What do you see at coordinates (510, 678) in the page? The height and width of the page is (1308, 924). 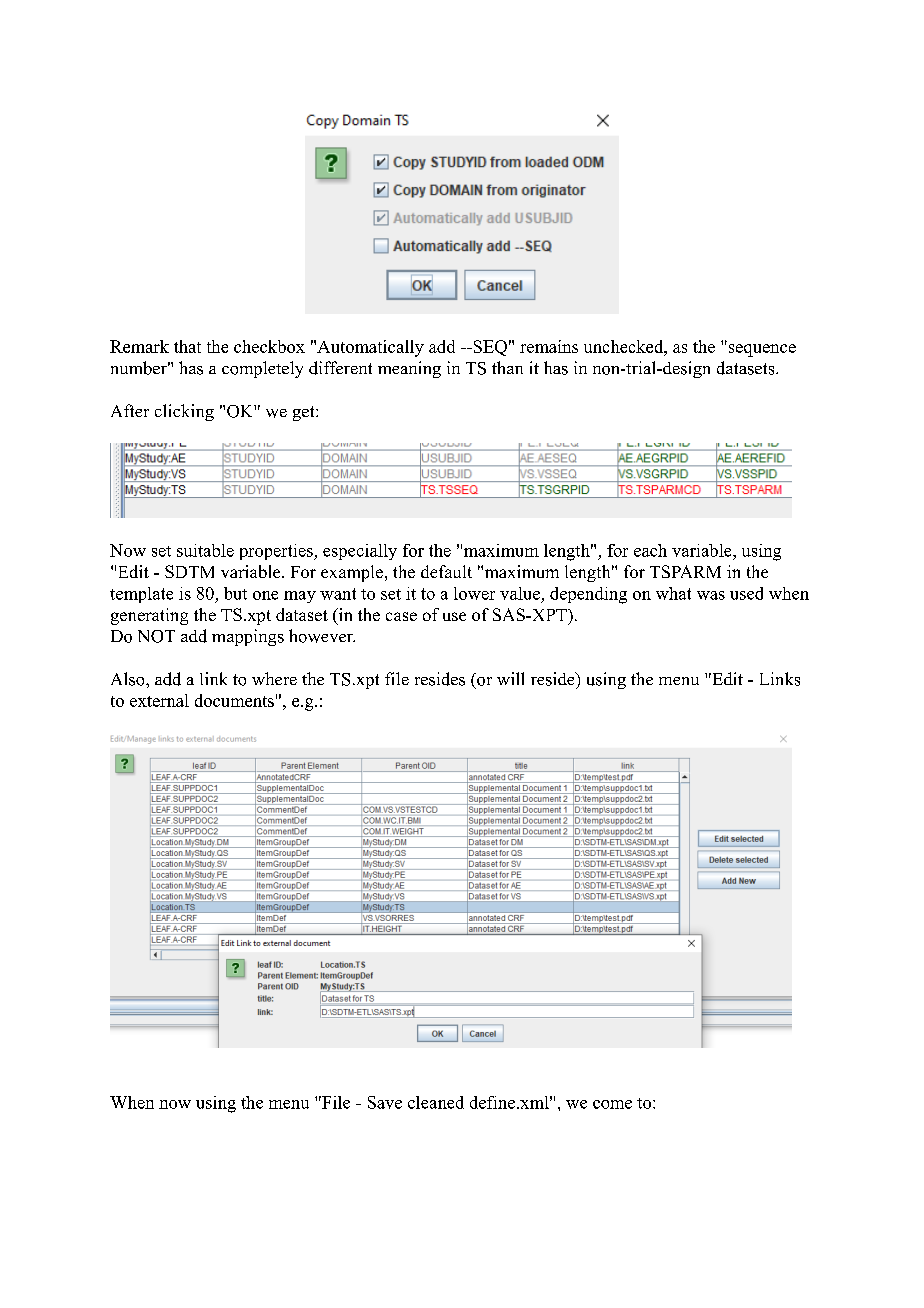 I see `will` at bounding box center [510, 678].
